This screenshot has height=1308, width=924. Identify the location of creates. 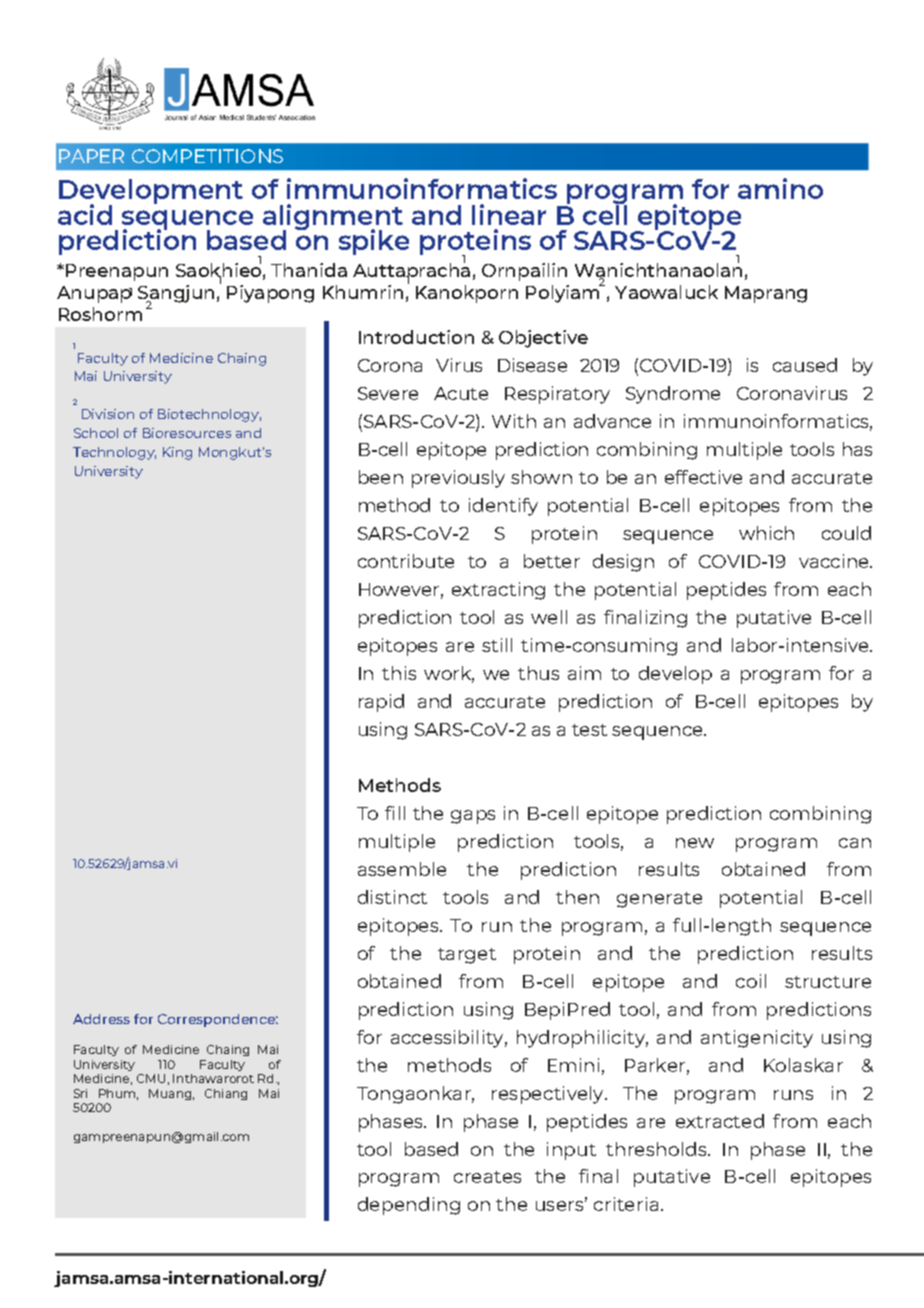
(487, 1177).
